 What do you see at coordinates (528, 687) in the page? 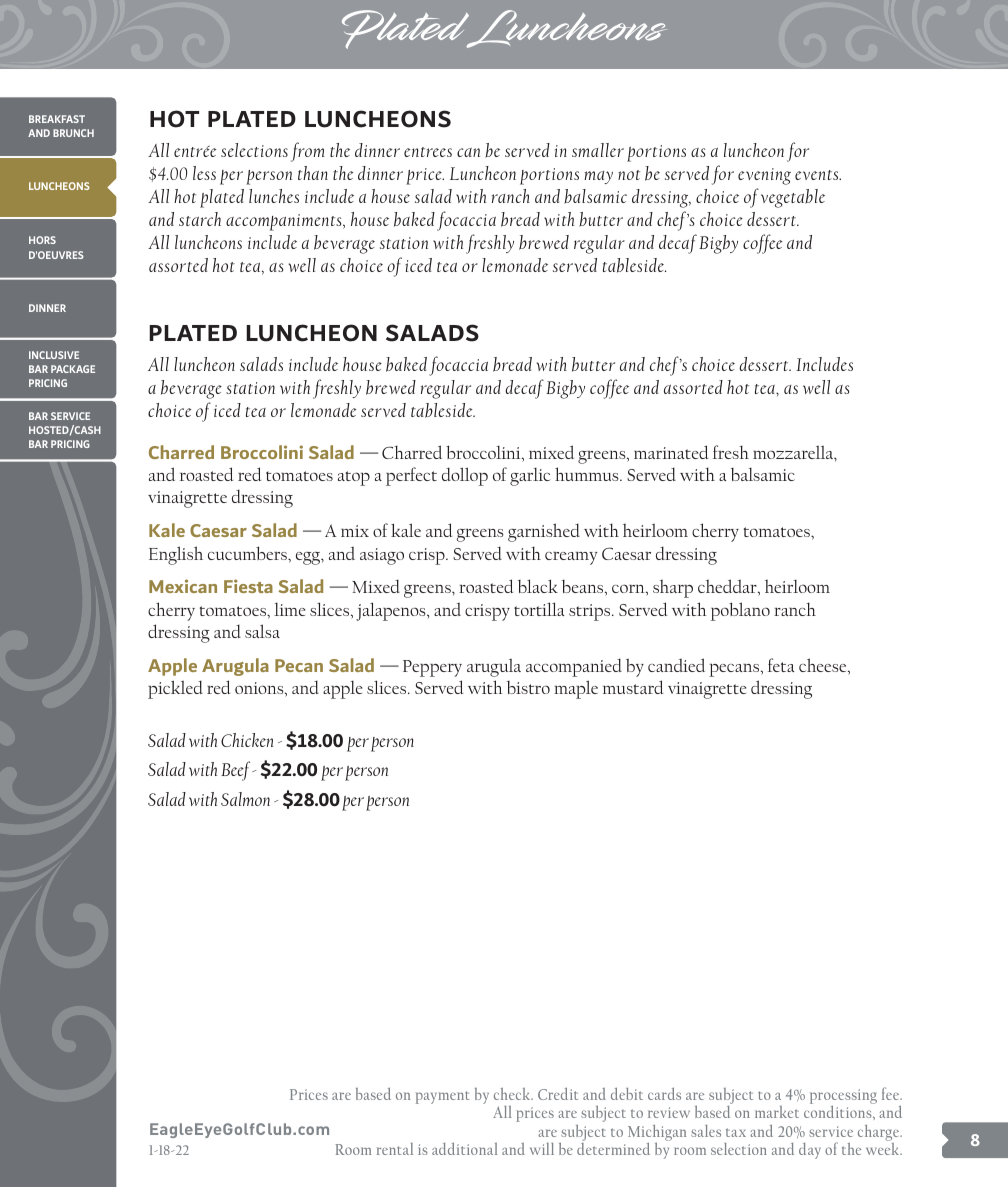
I see `bistro` at bounding box center [528, 687].
